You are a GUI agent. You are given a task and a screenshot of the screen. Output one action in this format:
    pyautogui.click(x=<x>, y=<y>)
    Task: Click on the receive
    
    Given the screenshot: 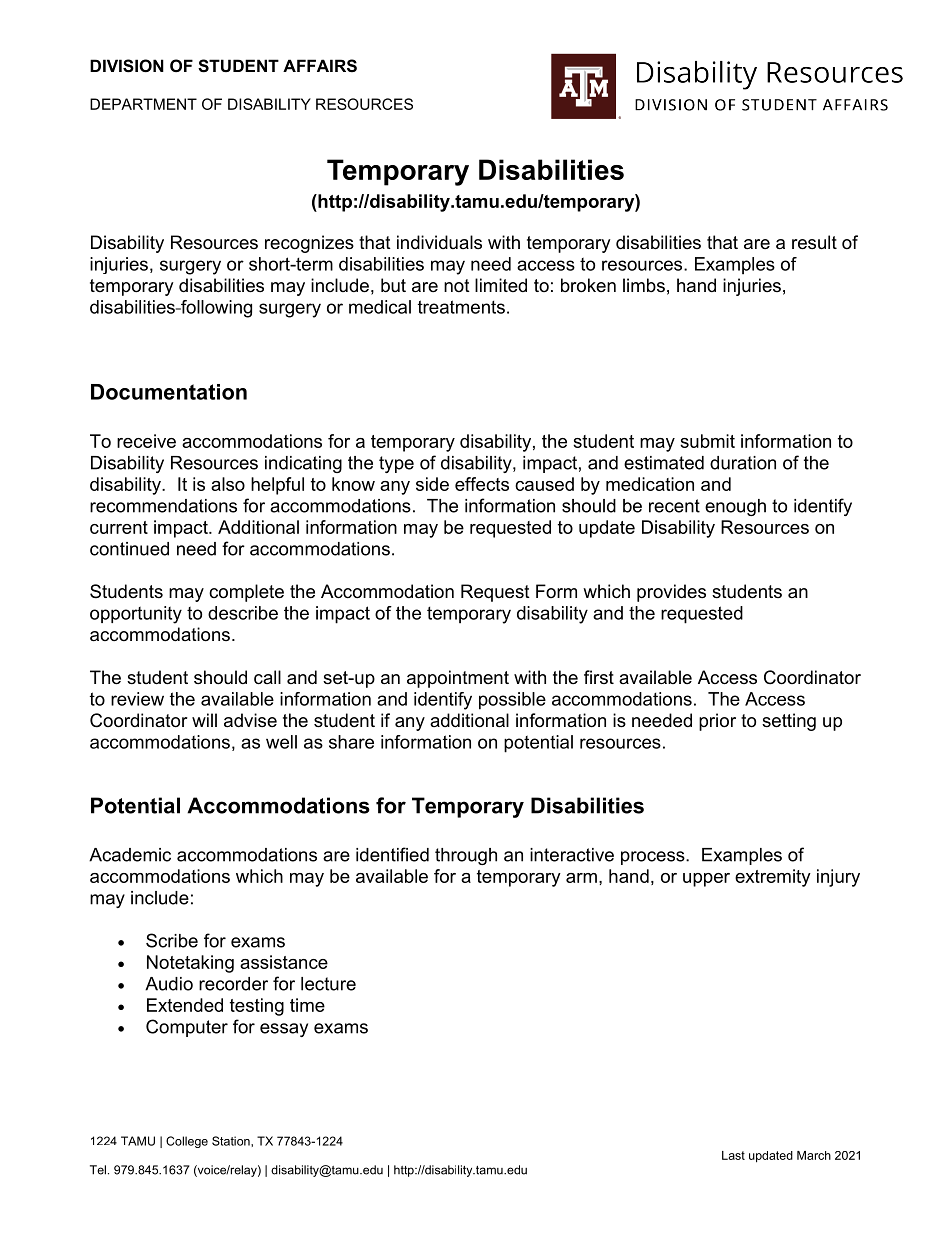 What is the action you would take?
    pyautogui.click(x=146, y=441)
